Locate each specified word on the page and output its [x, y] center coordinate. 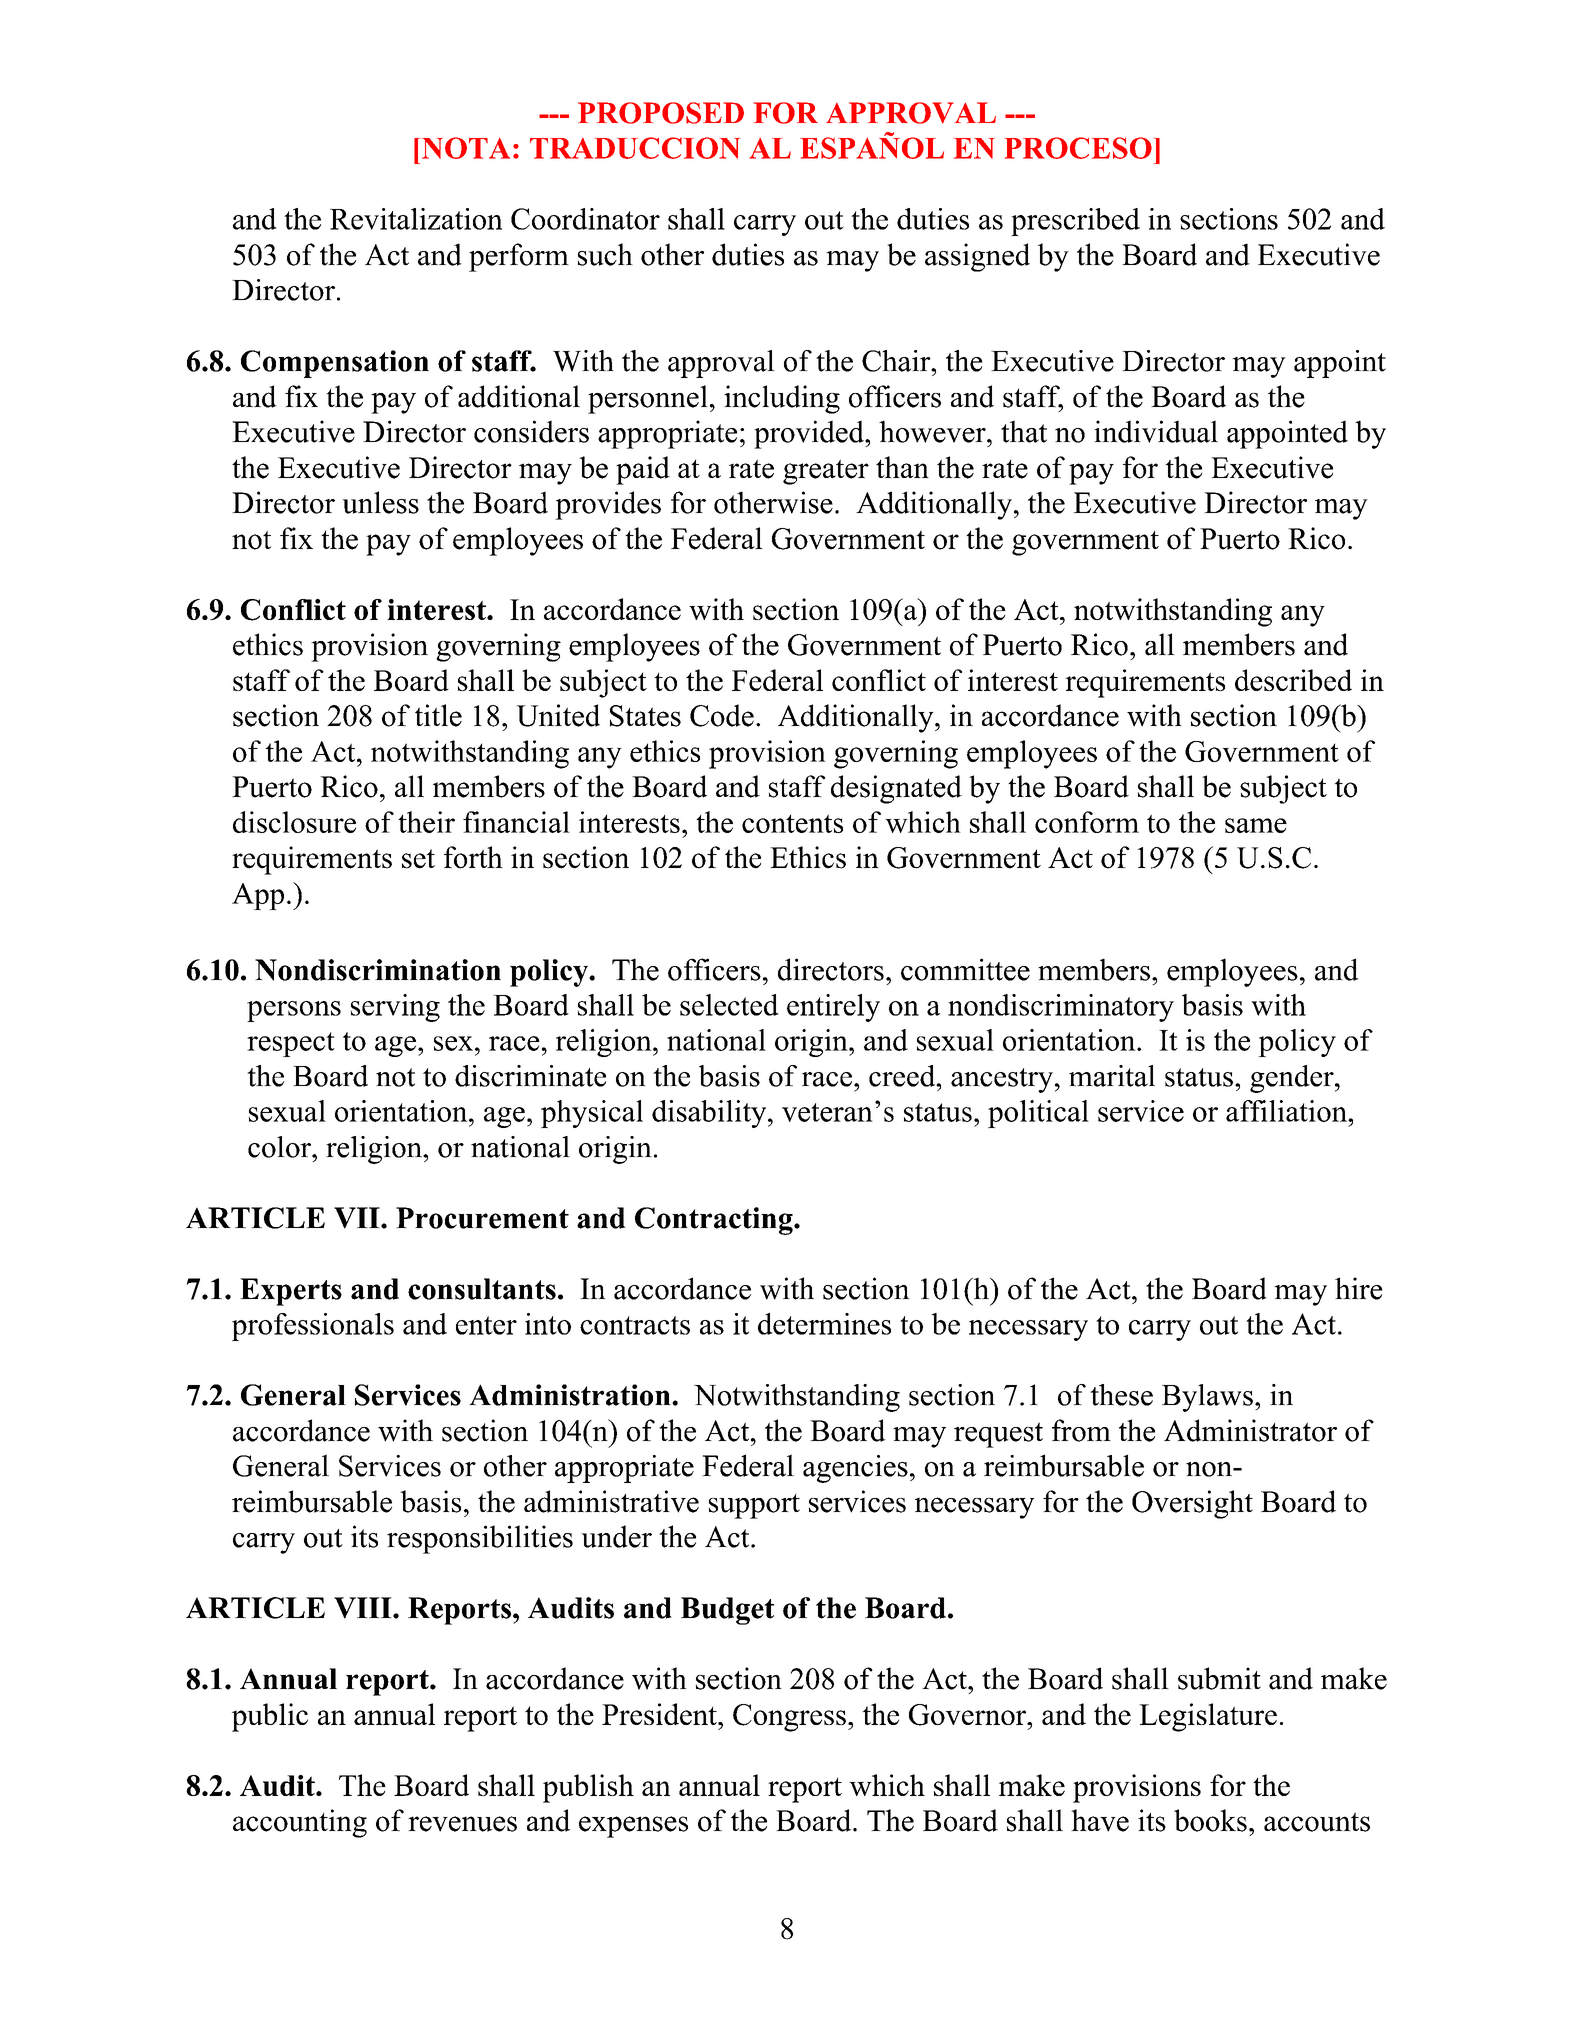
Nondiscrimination [378, 970]
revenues [462, 1824]
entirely [833, 1008]
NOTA [466, 148]
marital [1112, 1076]
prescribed [1075, 222]
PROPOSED [661, 113]
